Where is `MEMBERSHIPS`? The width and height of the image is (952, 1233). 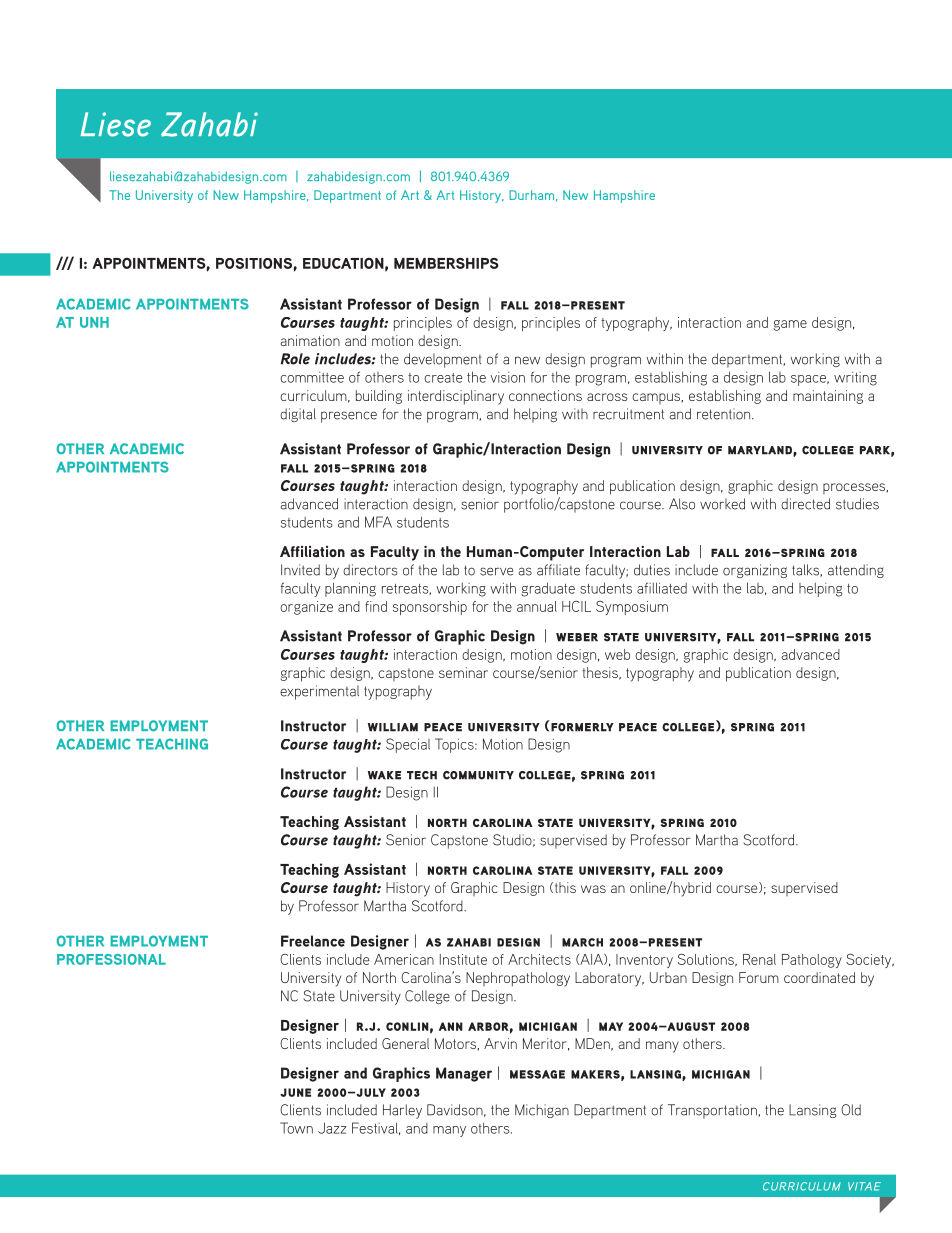 MEMBERSHIPS is located at coordinates (446, 263).
